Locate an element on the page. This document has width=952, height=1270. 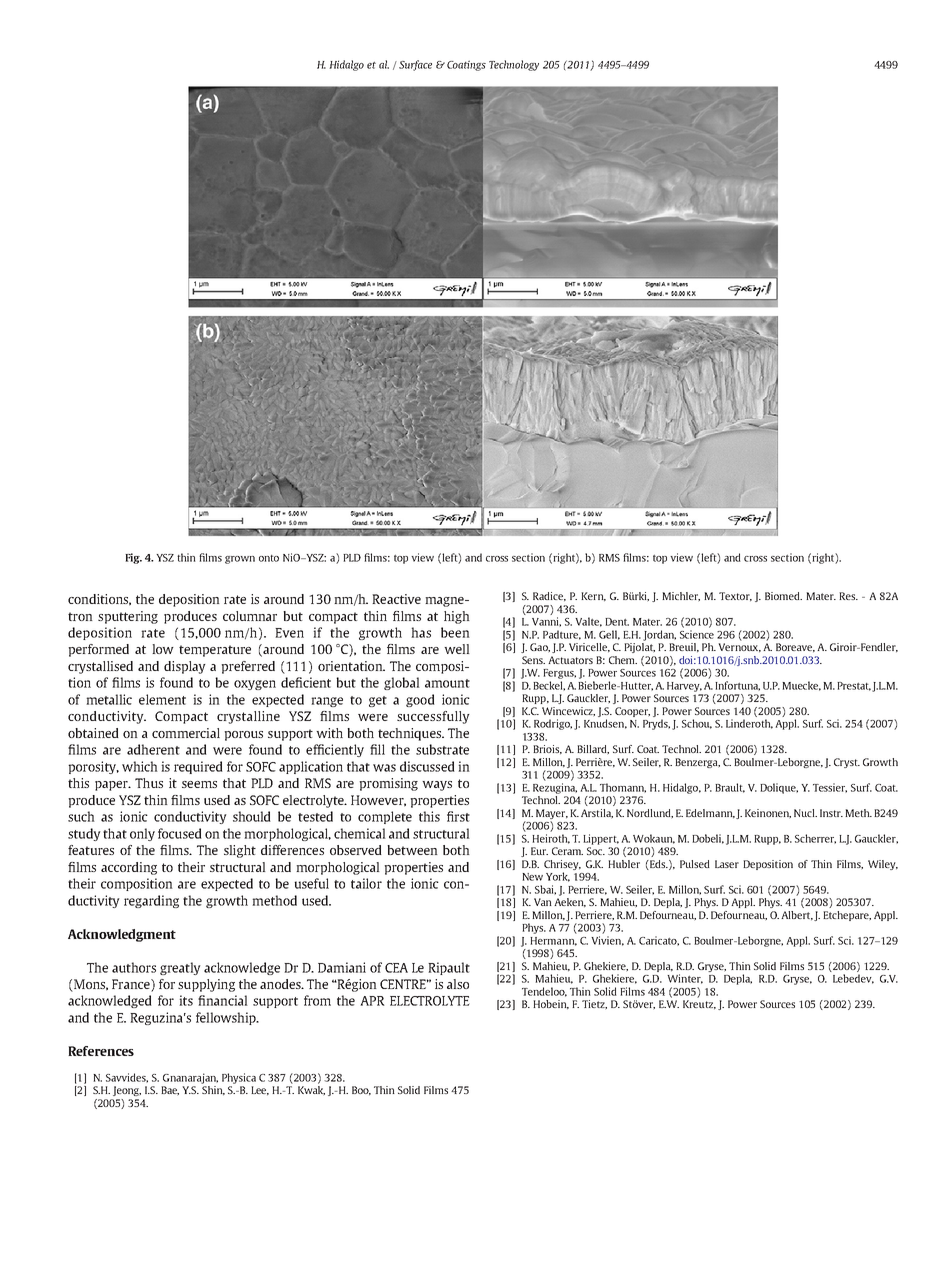
Reactive is located at coordinates (396, 599).
